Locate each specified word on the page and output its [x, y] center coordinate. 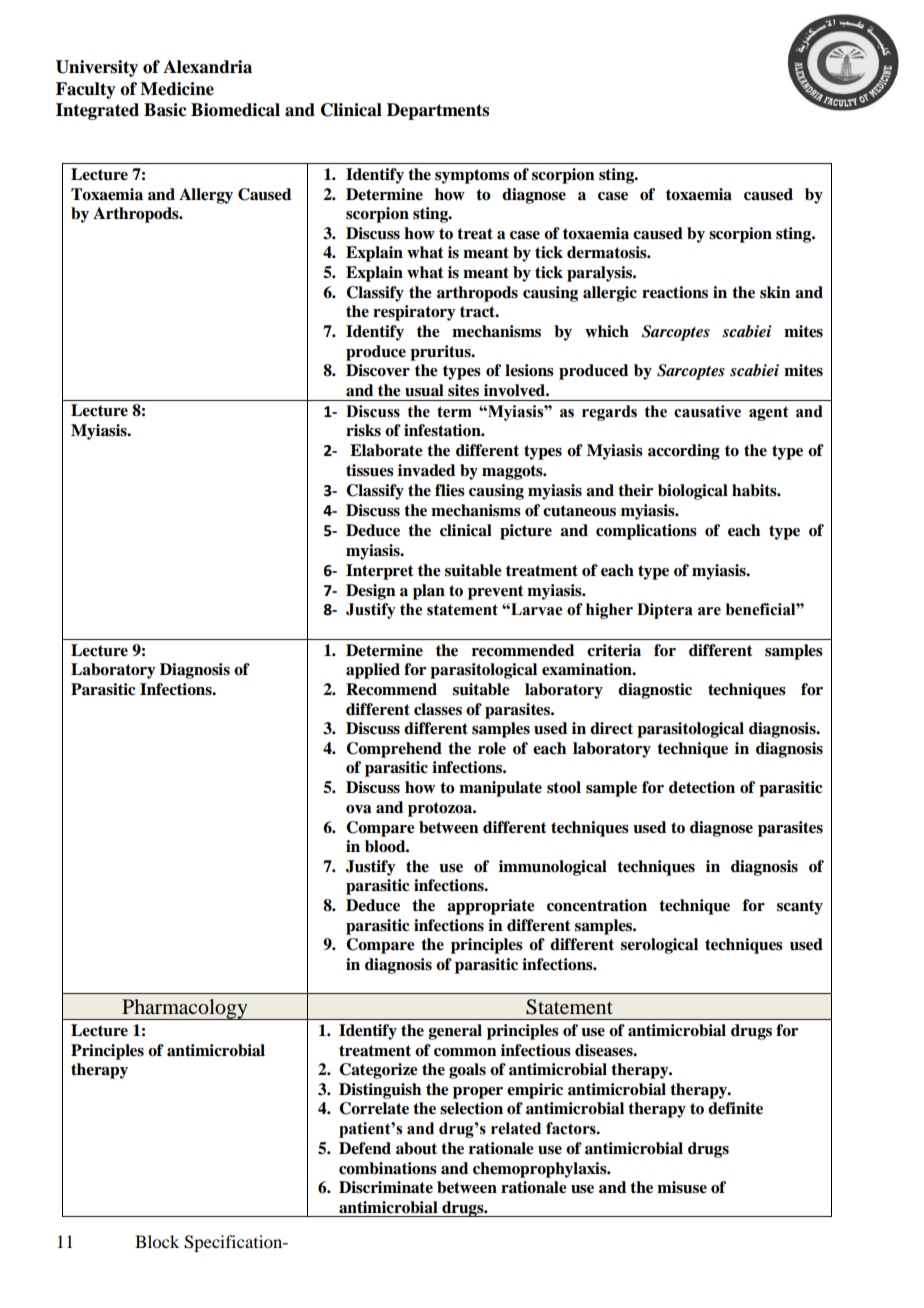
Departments [438, 111]
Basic [165, 110]
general [455, 1032]
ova [358, 809]
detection [702, 787]
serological [659, 946]
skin [775, 292]
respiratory [414, 313]
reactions [675, 292]
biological [693, 492]
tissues [370, 470]
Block [157, 1241]
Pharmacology [185, 1009]
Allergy [206, 196]
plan [429, 592]
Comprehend [394, 750]
